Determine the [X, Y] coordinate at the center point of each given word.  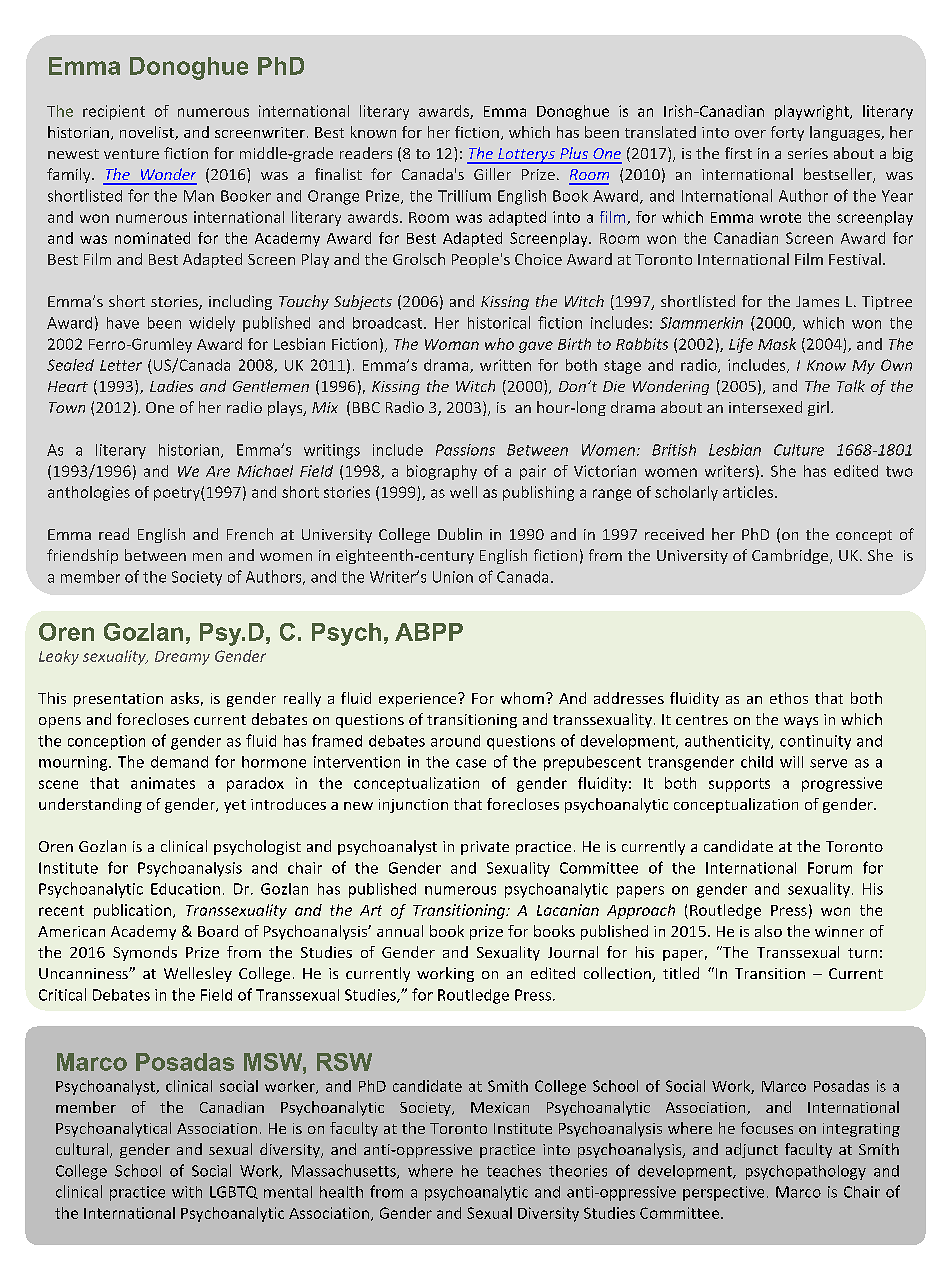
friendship [82, 556]
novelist [148, 133]
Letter [121, 365]
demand [179, 762]
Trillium [464, 196]
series [808, 153]
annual [400, 931]
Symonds [145, 953]
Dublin [460, 534]
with [187, 1192]
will [791, 762]
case [471, 763]
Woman [452, 344]
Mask [777, 344]
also [768, 931]
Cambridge [791, 556]
